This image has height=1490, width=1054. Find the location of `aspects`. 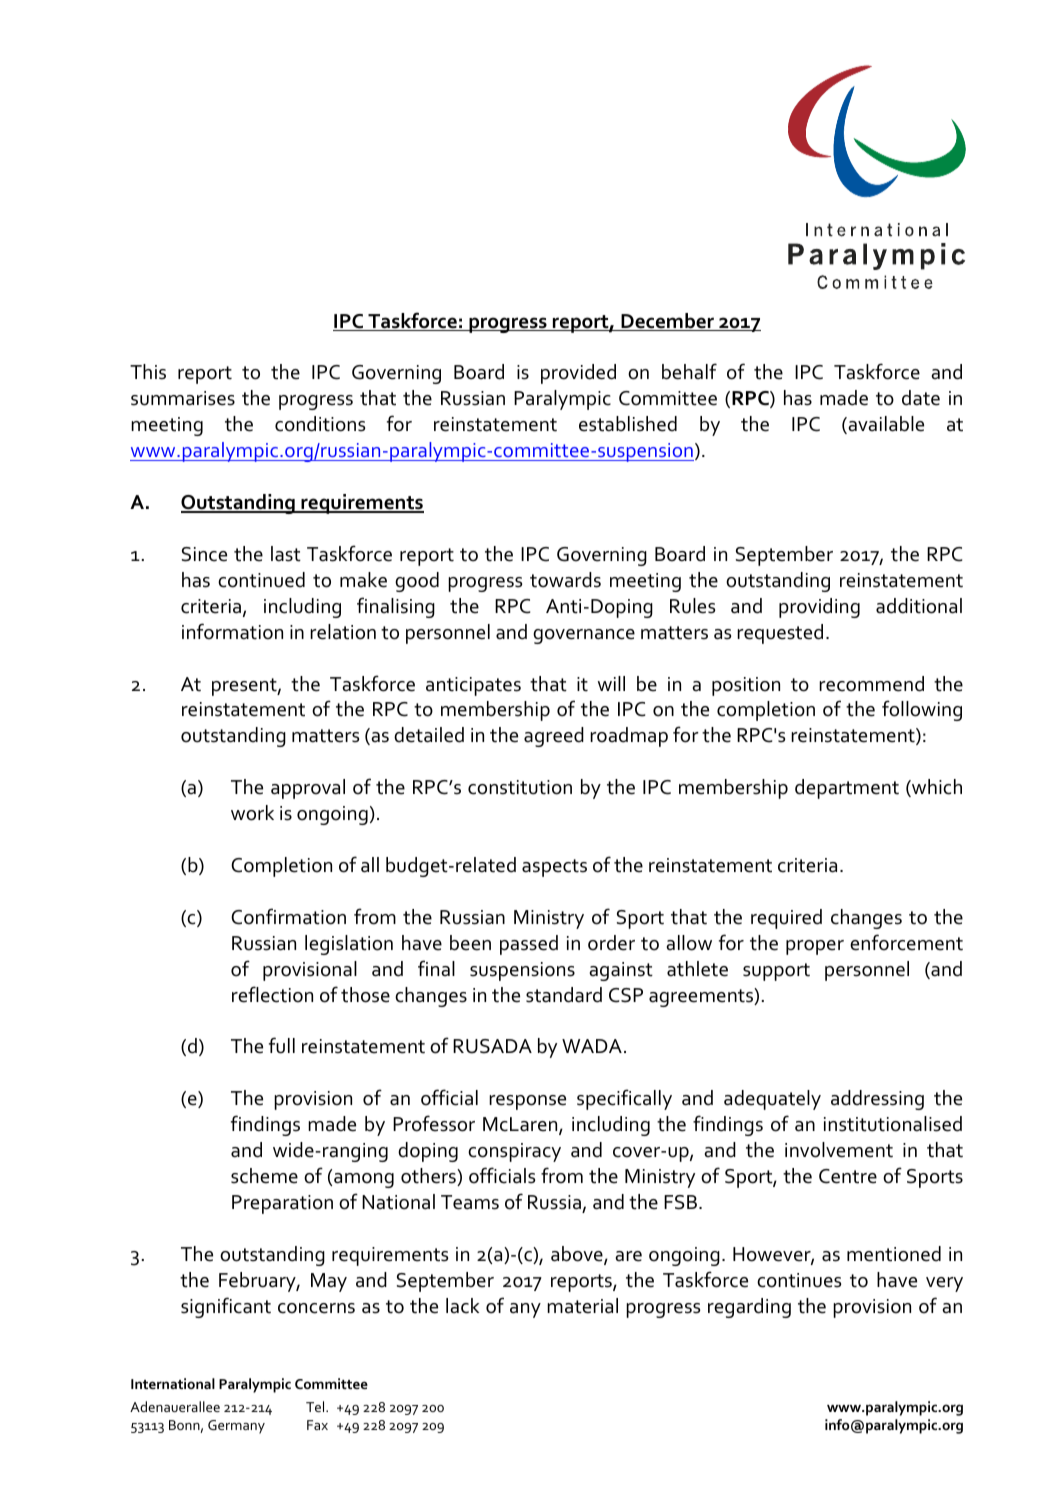

aspects is located at coordinates (554, 868).
